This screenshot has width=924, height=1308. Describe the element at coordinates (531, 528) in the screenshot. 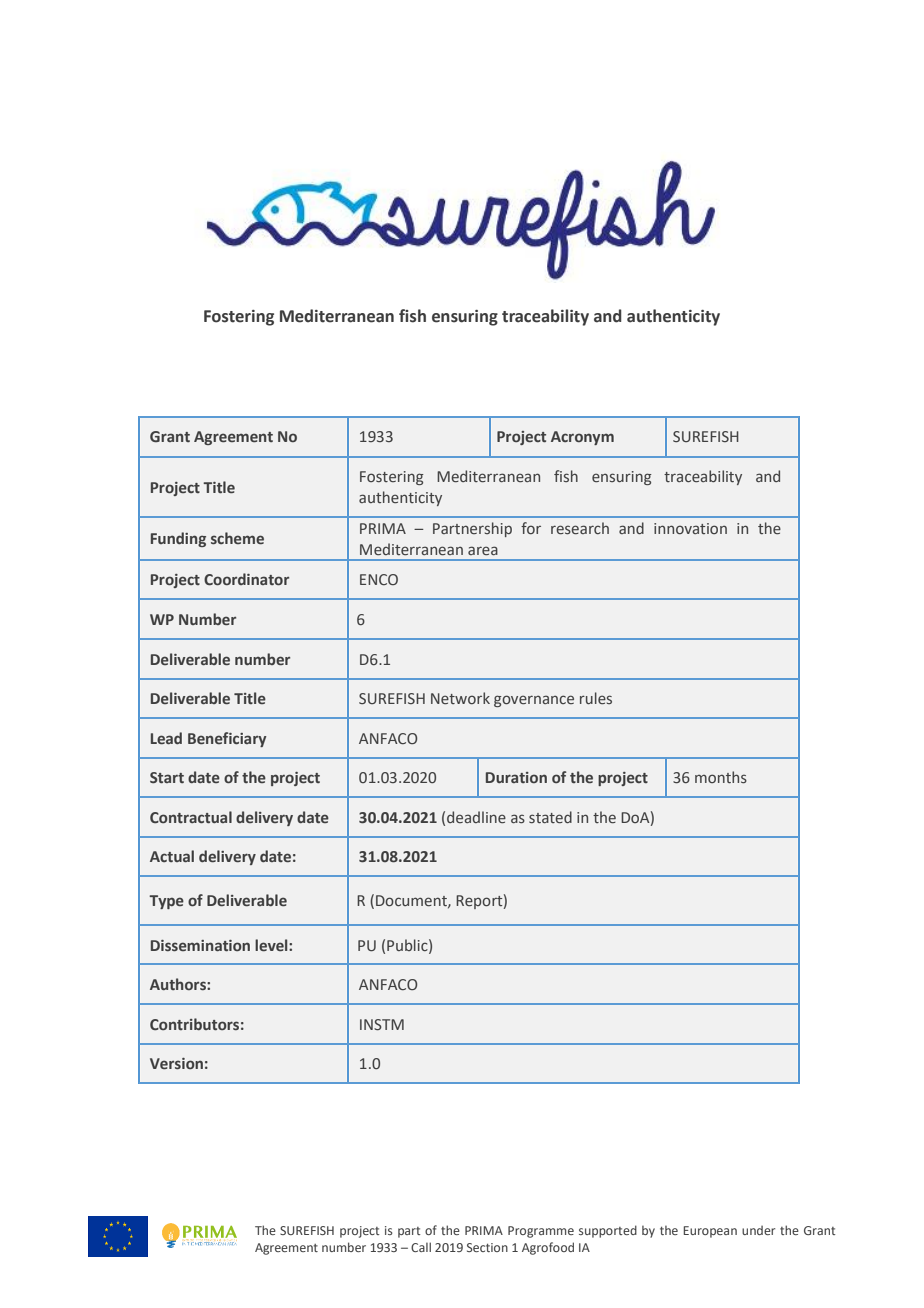

I see `for` at that location.
